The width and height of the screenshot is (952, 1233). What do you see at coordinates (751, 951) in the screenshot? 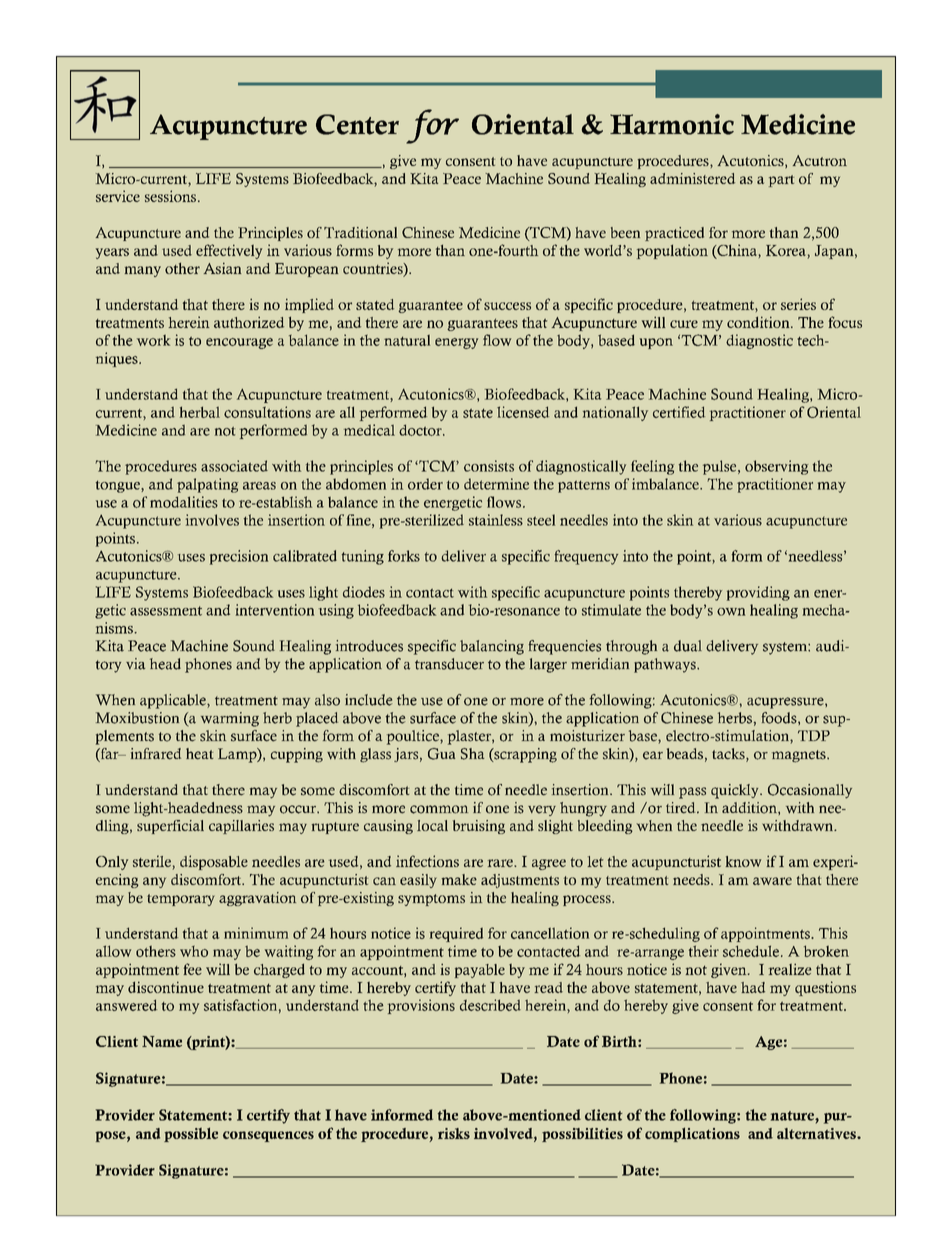
I see `schedule` at bounding box center [751, 951].
